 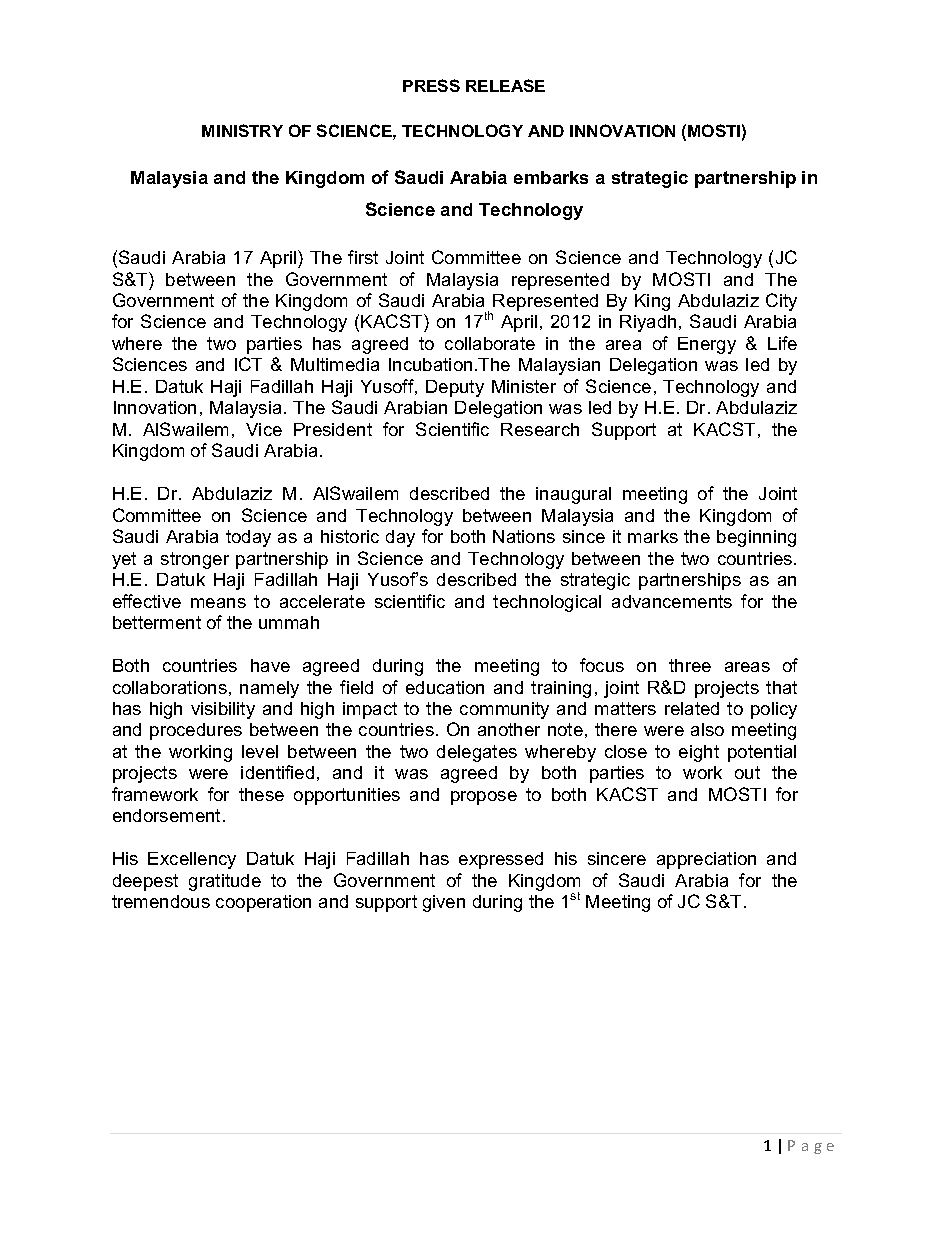 What do you see at coordinates (551, 177) in the screenshot?
I see `embarks` at bounding box center [551, 177].
